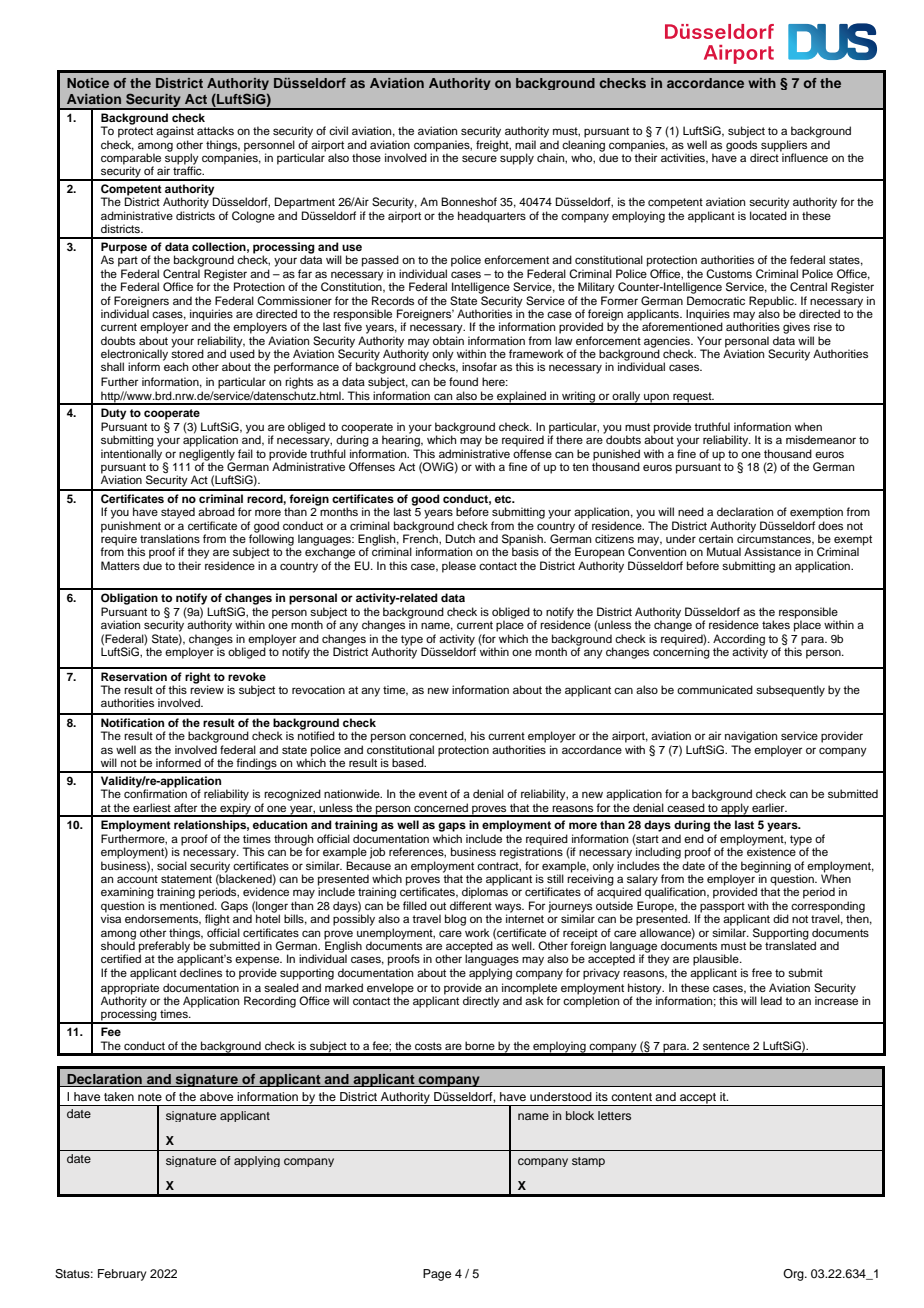 Image resolution: width=924 pixels, height=1308 pixels. What do you see at coordinates (485, 893) in the screenshot?
I see `diplomas` at bounding box center [485, 893].
